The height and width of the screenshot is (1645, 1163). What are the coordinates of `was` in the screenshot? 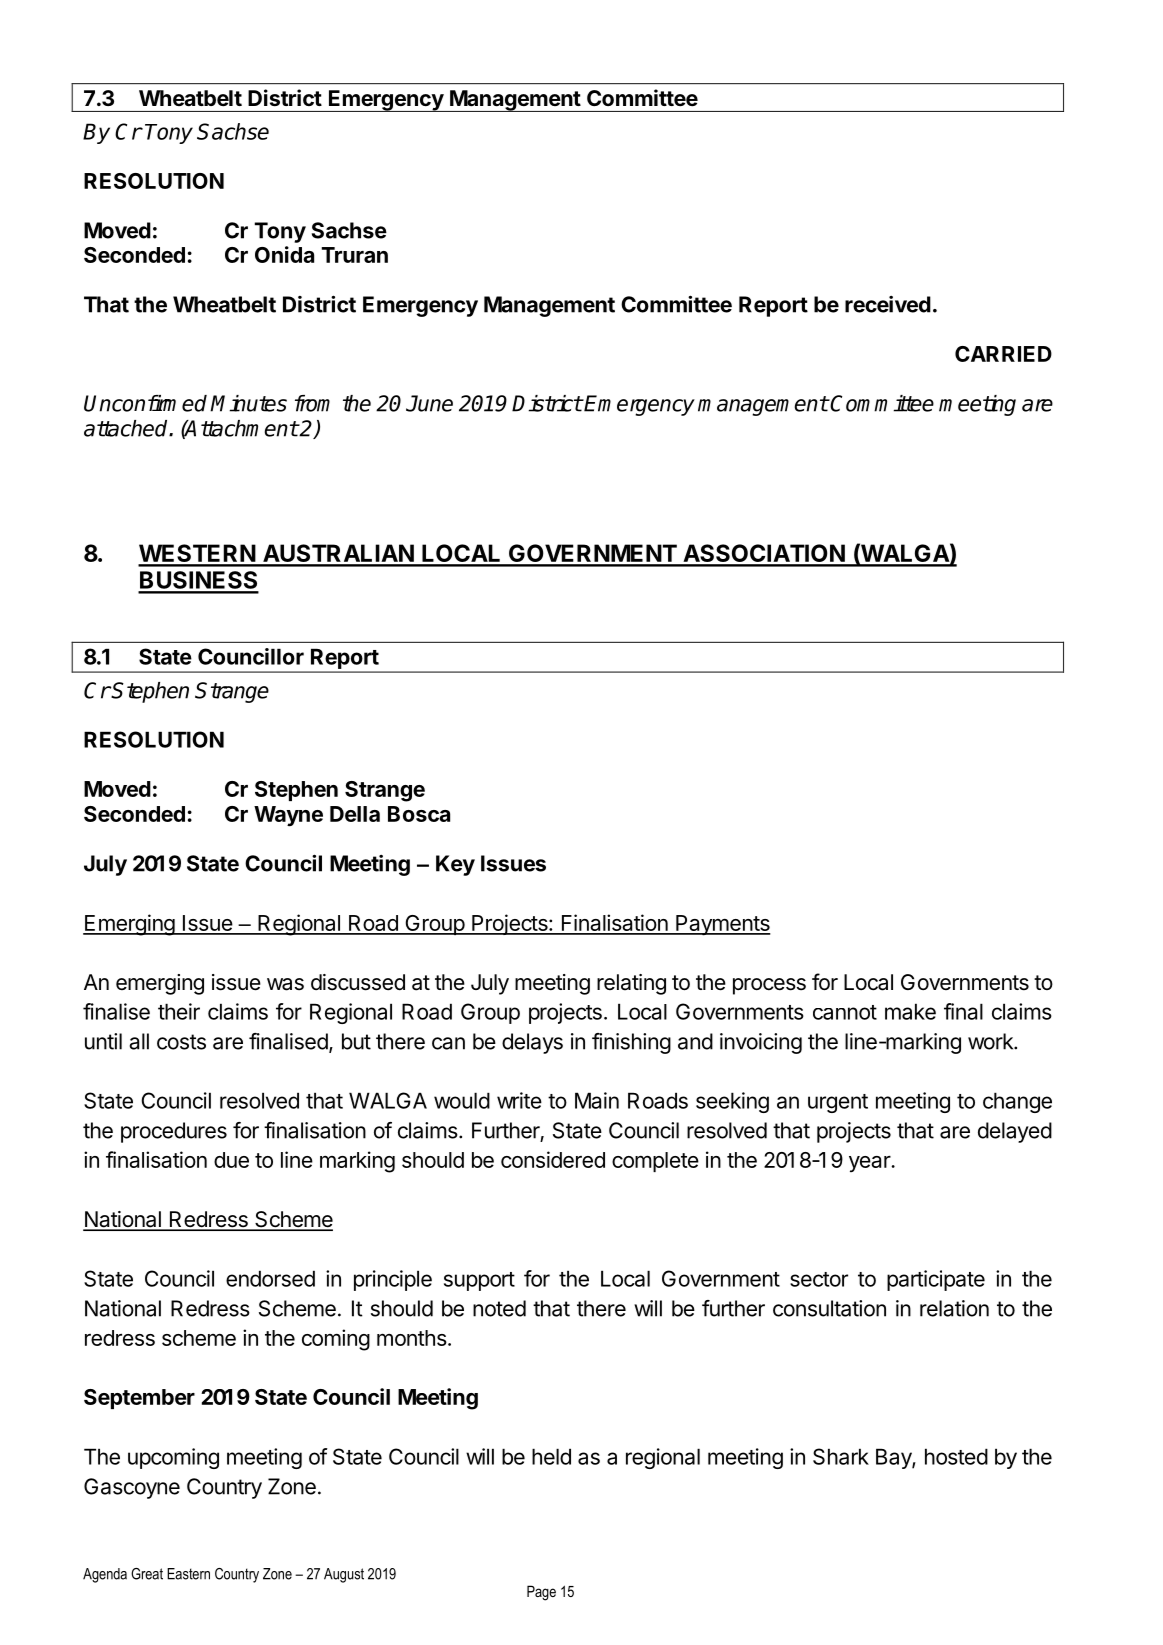 It's located at (285, 984).
